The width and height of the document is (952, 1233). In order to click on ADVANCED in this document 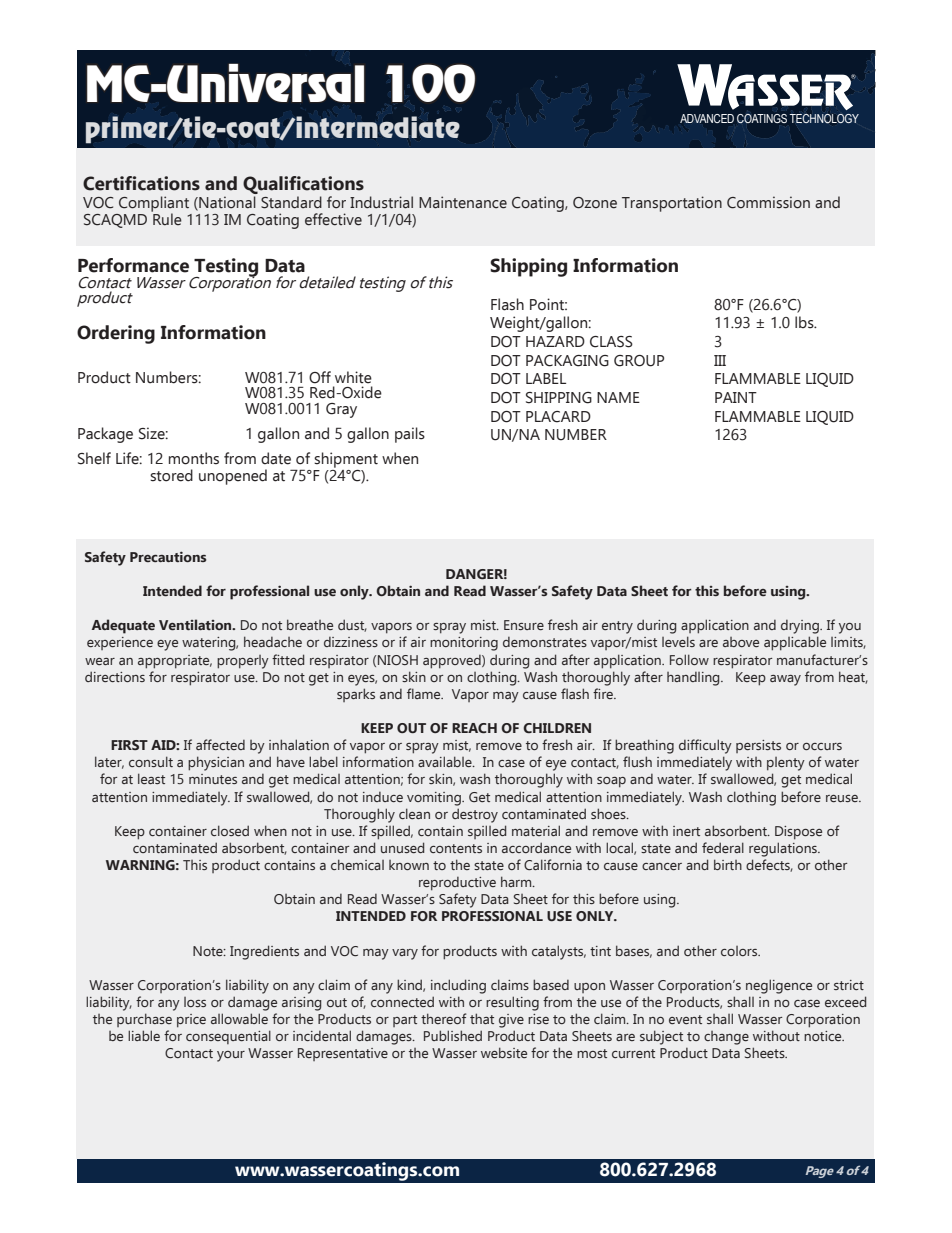, I will do `click(707, 118)`.
